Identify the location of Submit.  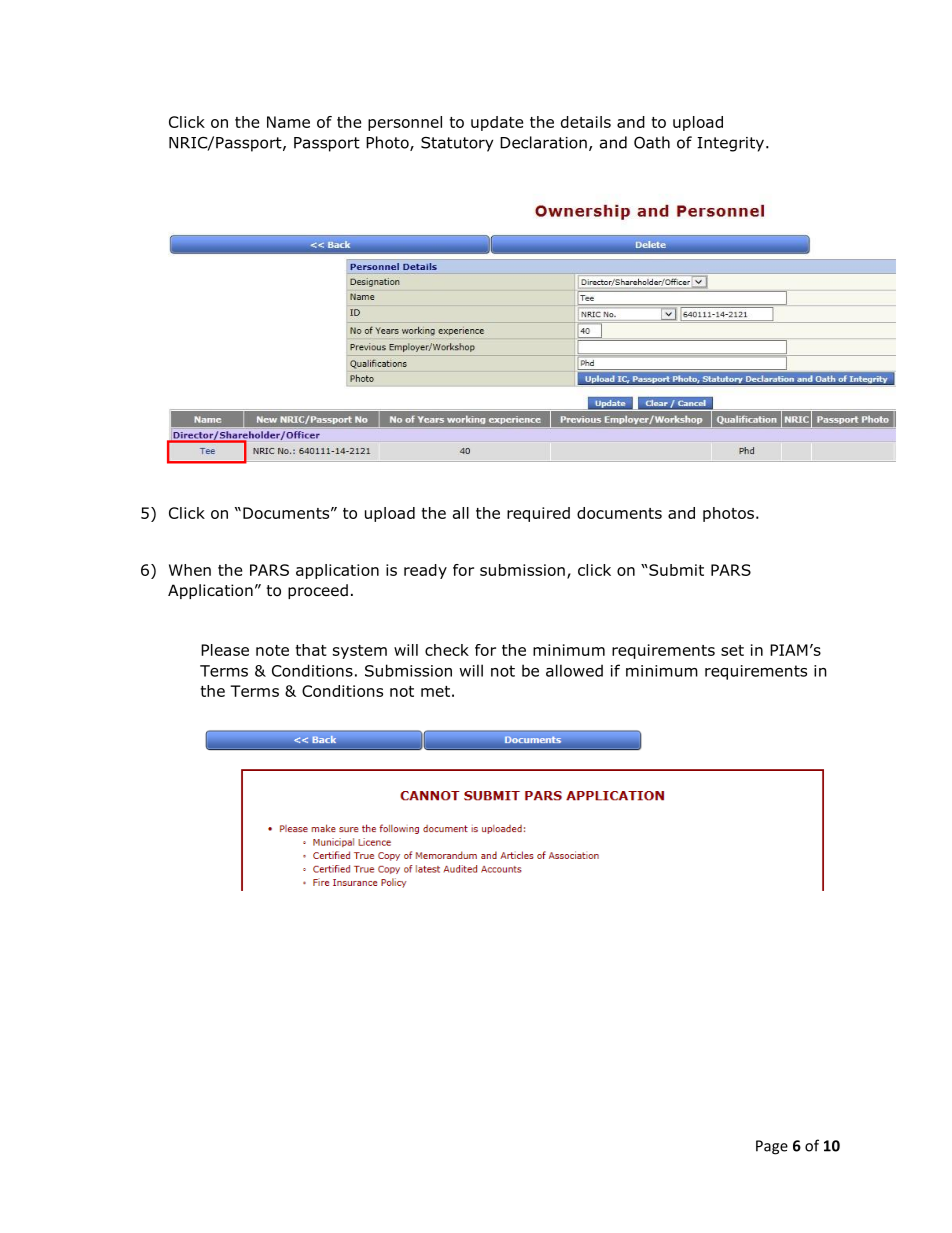
(675, 570).
